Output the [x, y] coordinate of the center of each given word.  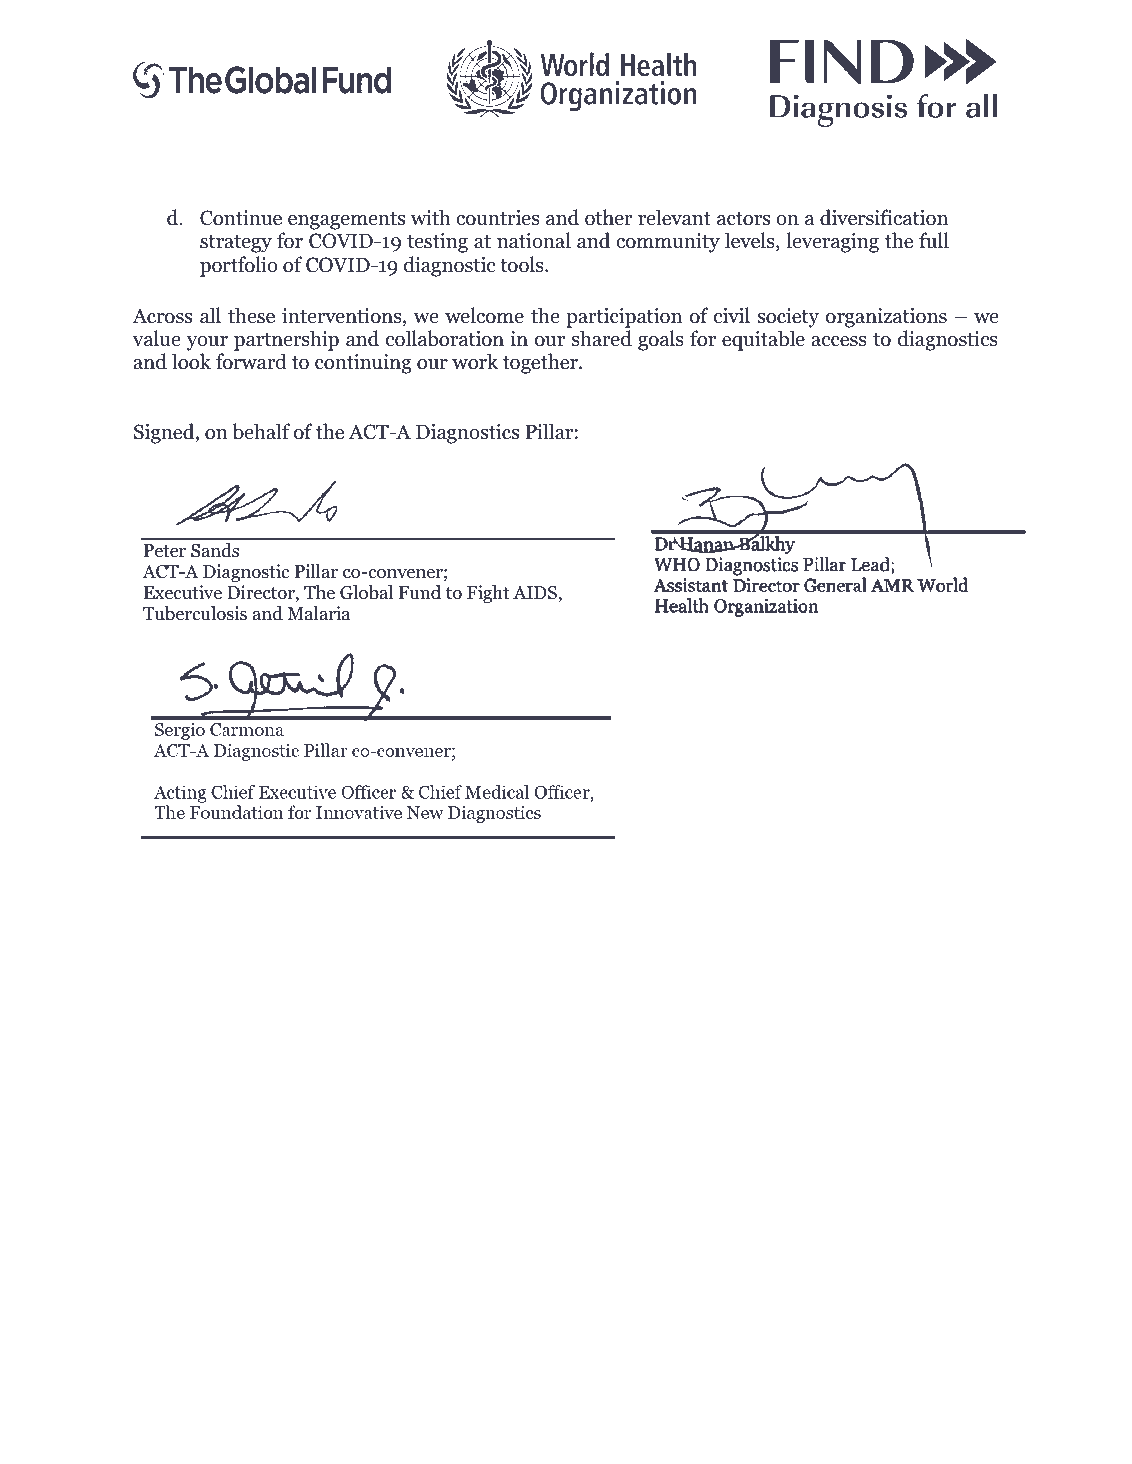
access [839, 341]
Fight [488, 594]
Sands [215, 550]
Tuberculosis [195, 613]
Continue [241, 218]
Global [366, 592]
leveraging [832, 242]
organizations [886, 319]
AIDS [535, 593]
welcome [484, 315]
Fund [420, 592]
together [541, 363]
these [251, 315]
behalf [261, 431]
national [534, 240]
